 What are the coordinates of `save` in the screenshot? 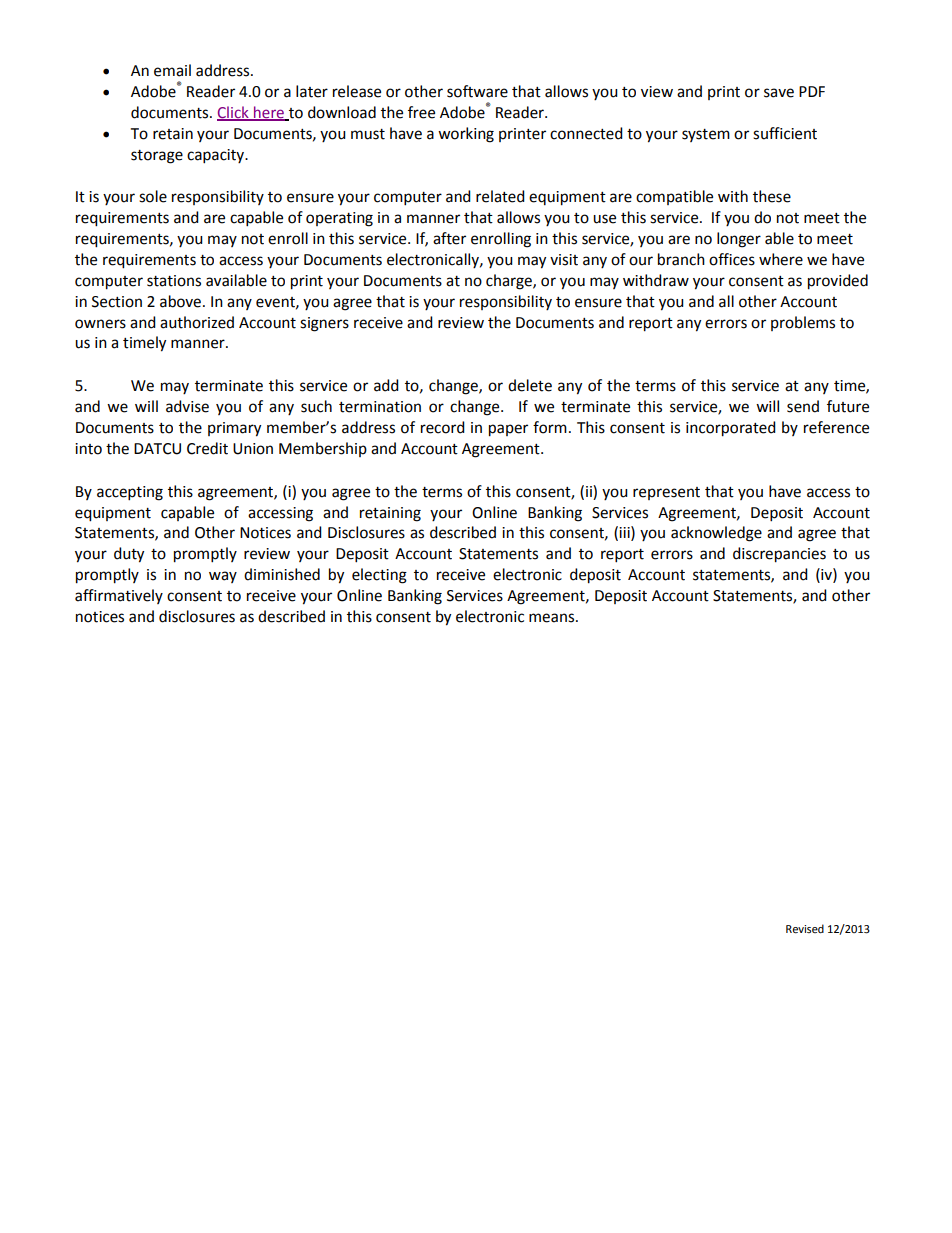 It's located at (779, 93).
